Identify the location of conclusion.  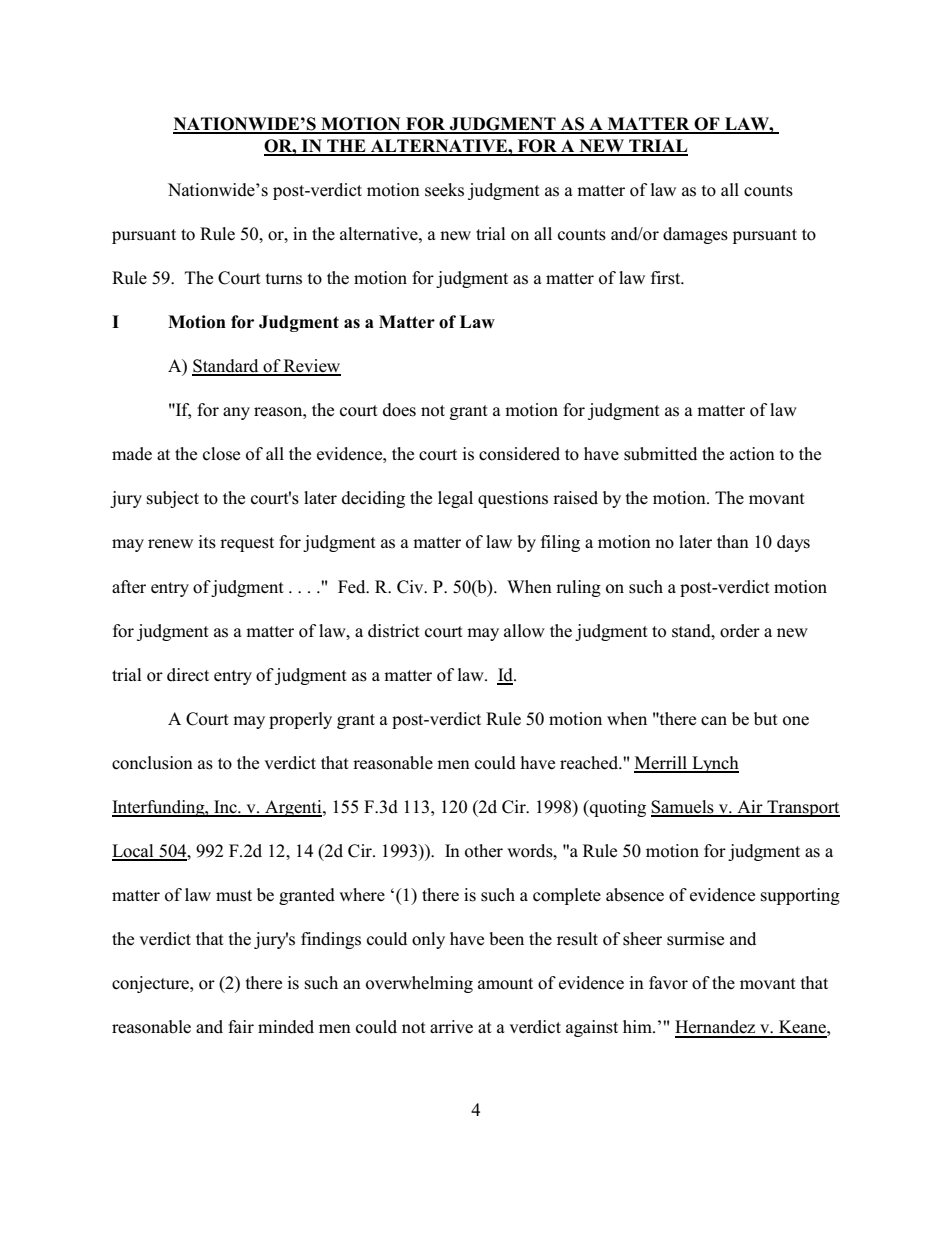
(152, 763).
